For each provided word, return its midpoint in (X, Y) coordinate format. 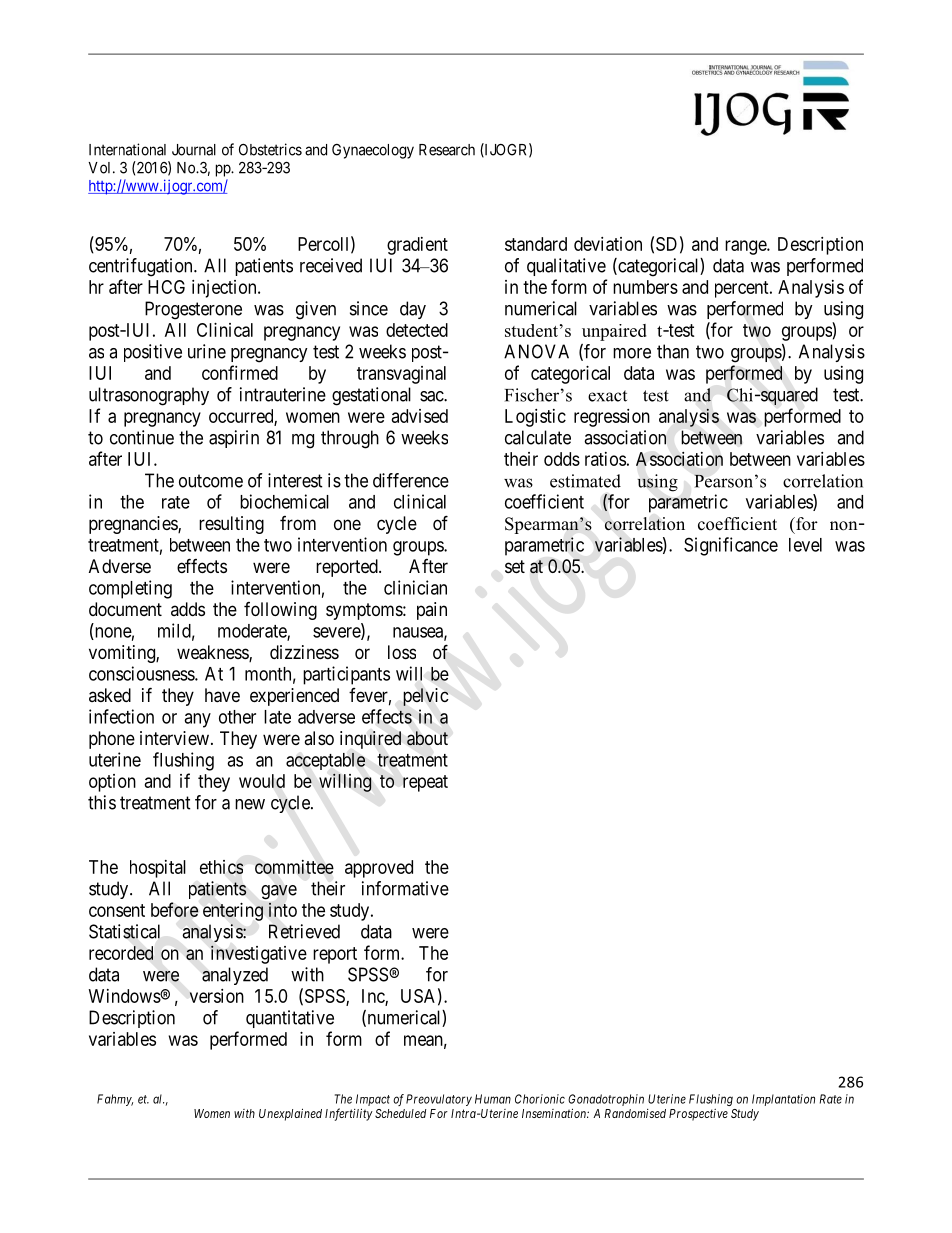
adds (188, 609)
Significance (731, 546)
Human (493, 1099)
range (746, 247)
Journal (194, 150)
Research (447, 150)
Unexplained (290, 1114)
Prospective (698, 1115)
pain (432, 611)
